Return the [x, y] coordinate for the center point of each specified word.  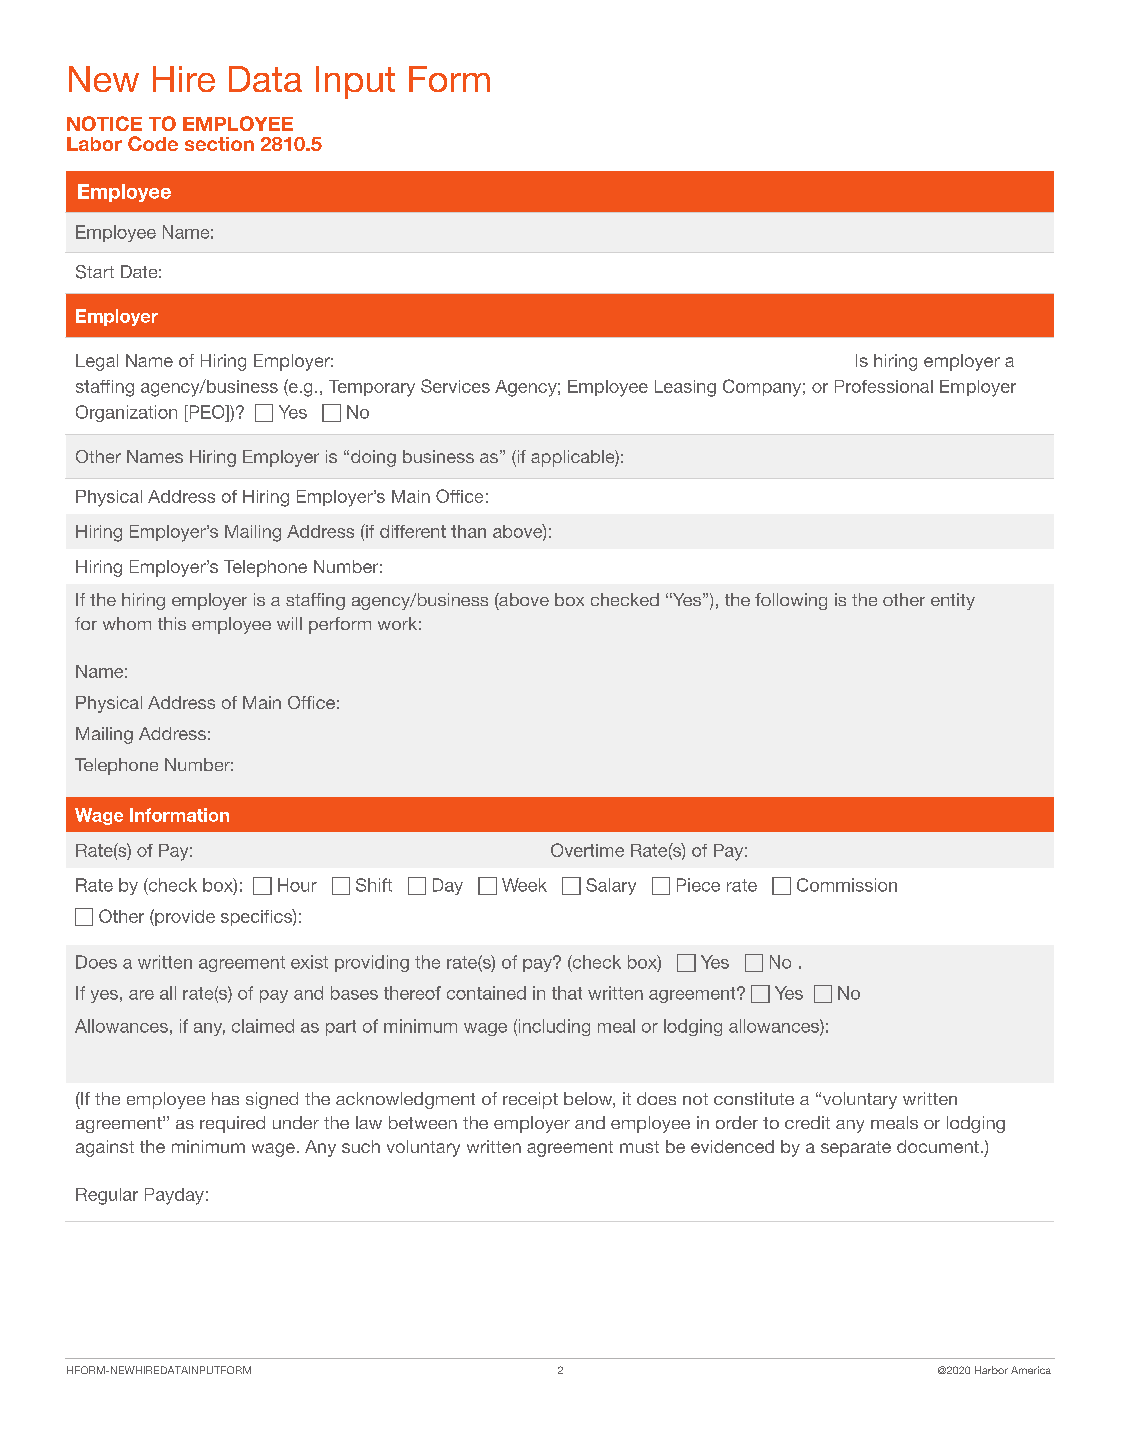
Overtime [587, 850]
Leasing [685, 388]
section [219, 144]
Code [153, 143]
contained [486, 993]
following [791, 601]
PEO [207, 412]
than [468, 531]
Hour [297, 885]
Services [455, 386]
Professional [884, 386]
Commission [847, 885]
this [172, 623]
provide [184, 917]
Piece [698, 885]
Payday [174, 1196]
